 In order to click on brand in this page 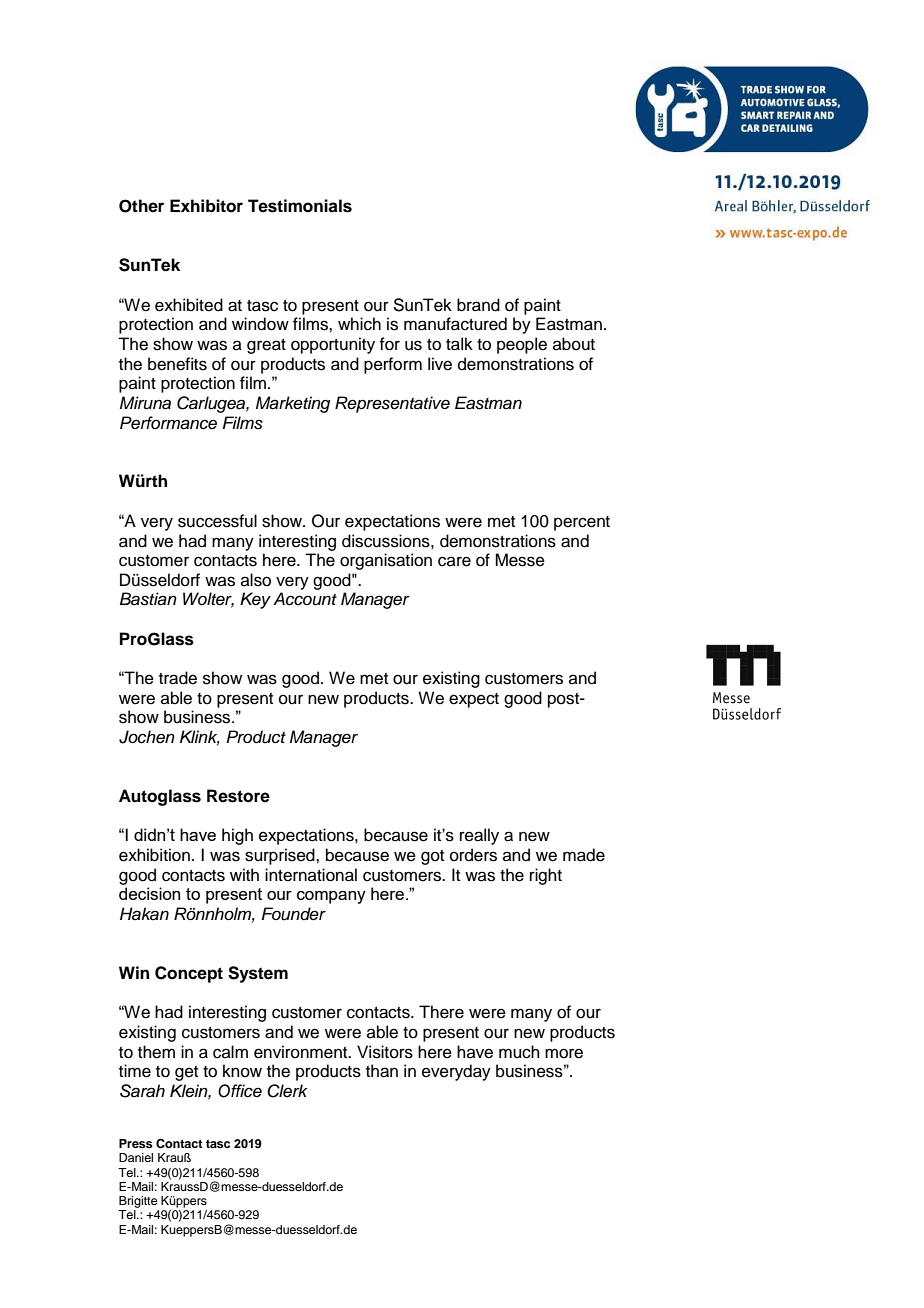, I will do `click(478, 305)`.
